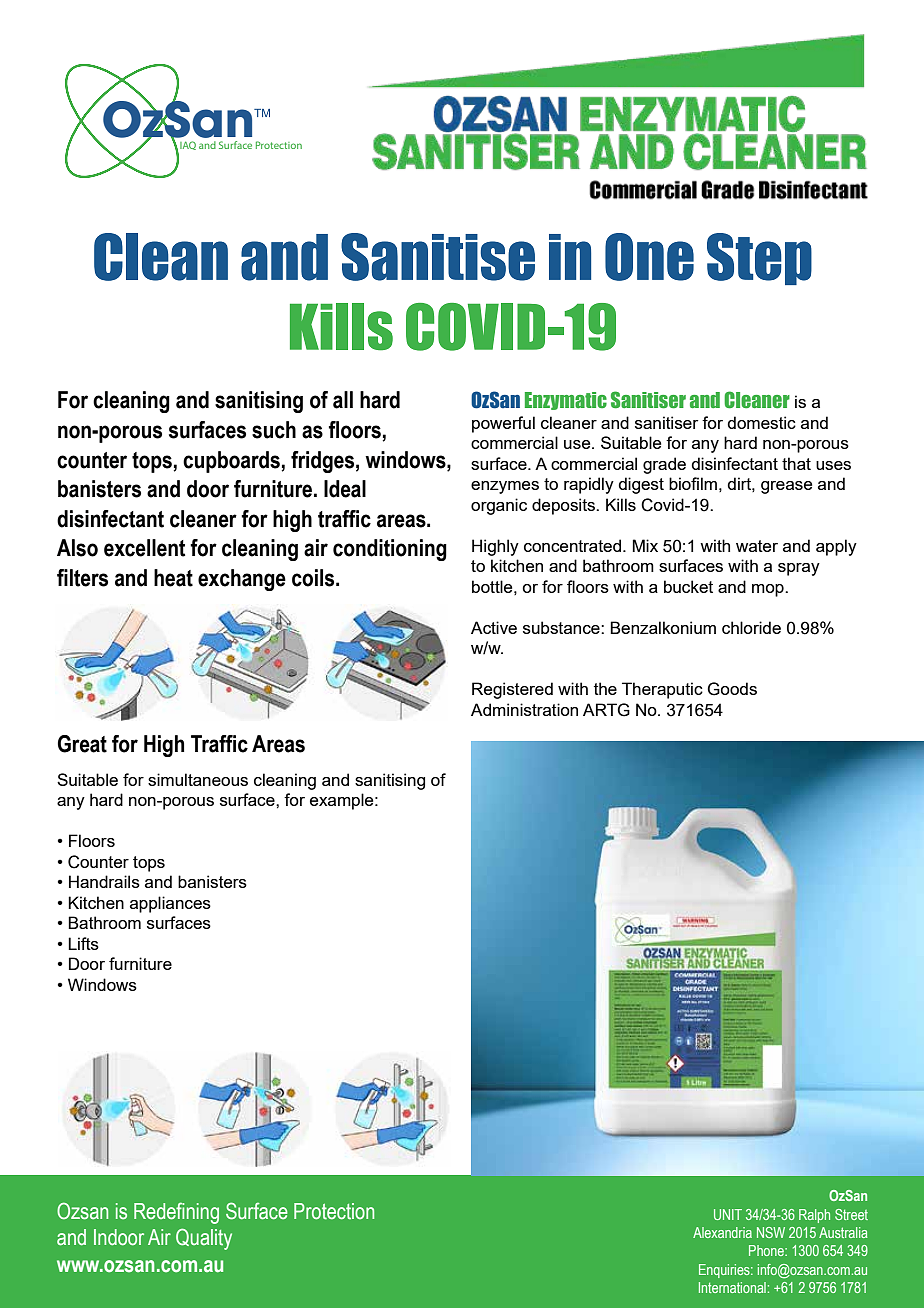 Image resolution: width=924 pixels, height=1308 pixels. What do you see at coordinates (144, 548) in the page?
I see `excellent` at bounding box center [144, 548].
